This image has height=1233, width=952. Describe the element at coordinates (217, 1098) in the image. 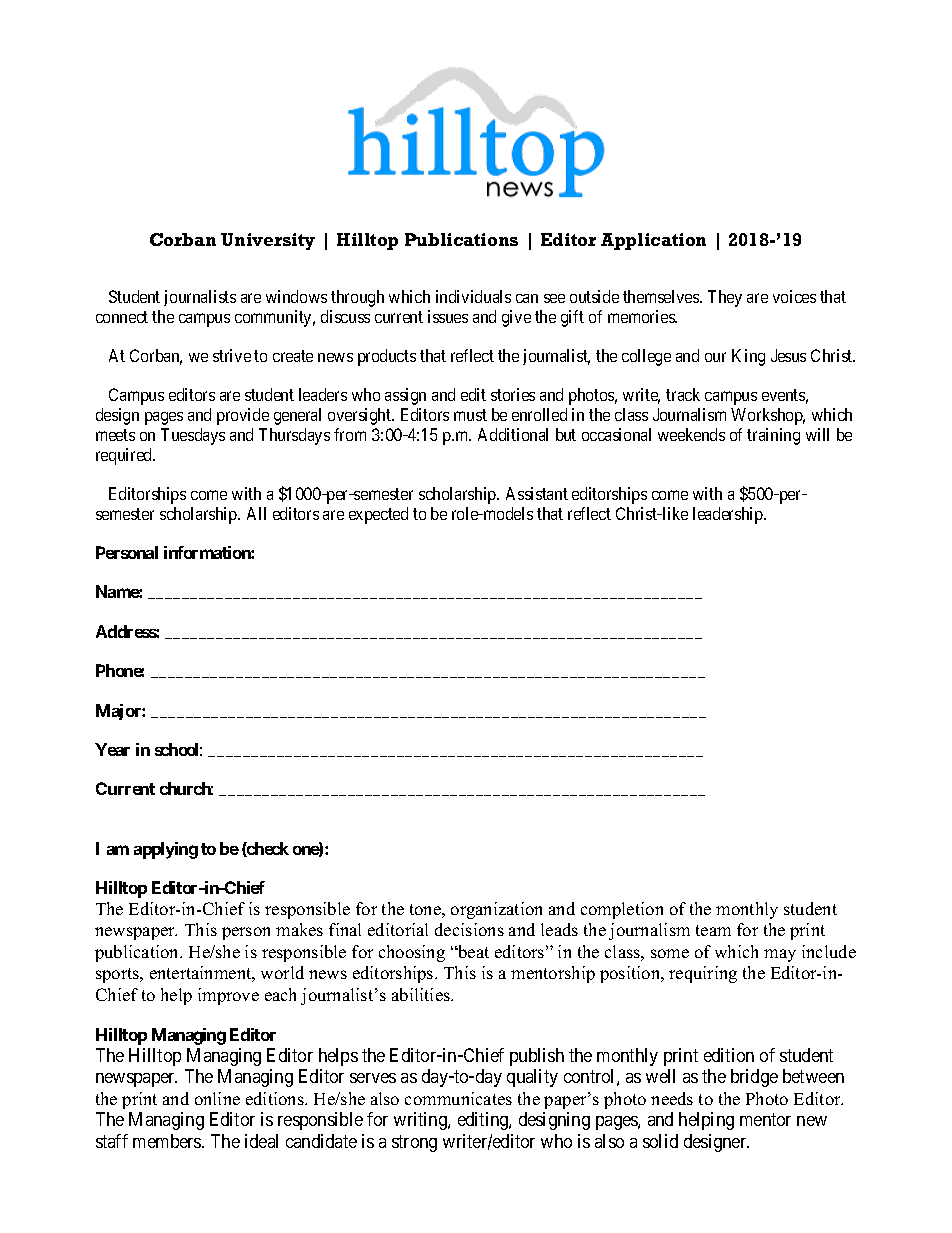

I see `online` at that location.
